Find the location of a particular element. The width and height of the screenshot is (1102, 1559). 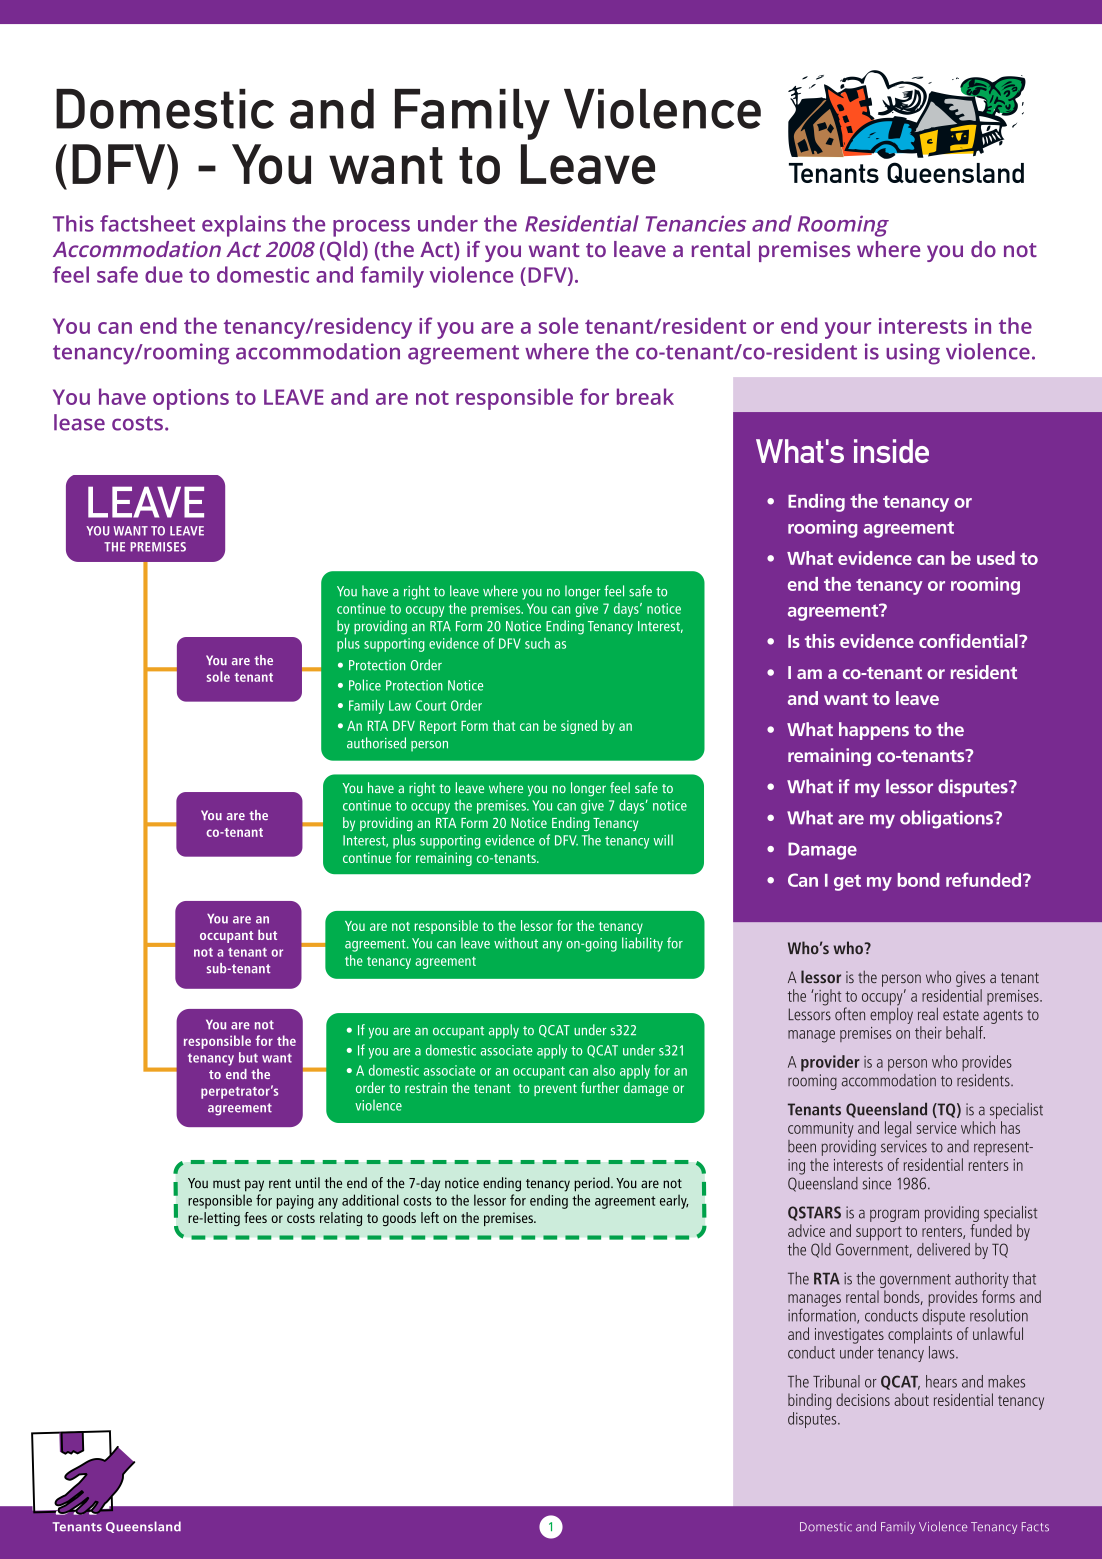

authorised is located at coordinates (376, 743).
